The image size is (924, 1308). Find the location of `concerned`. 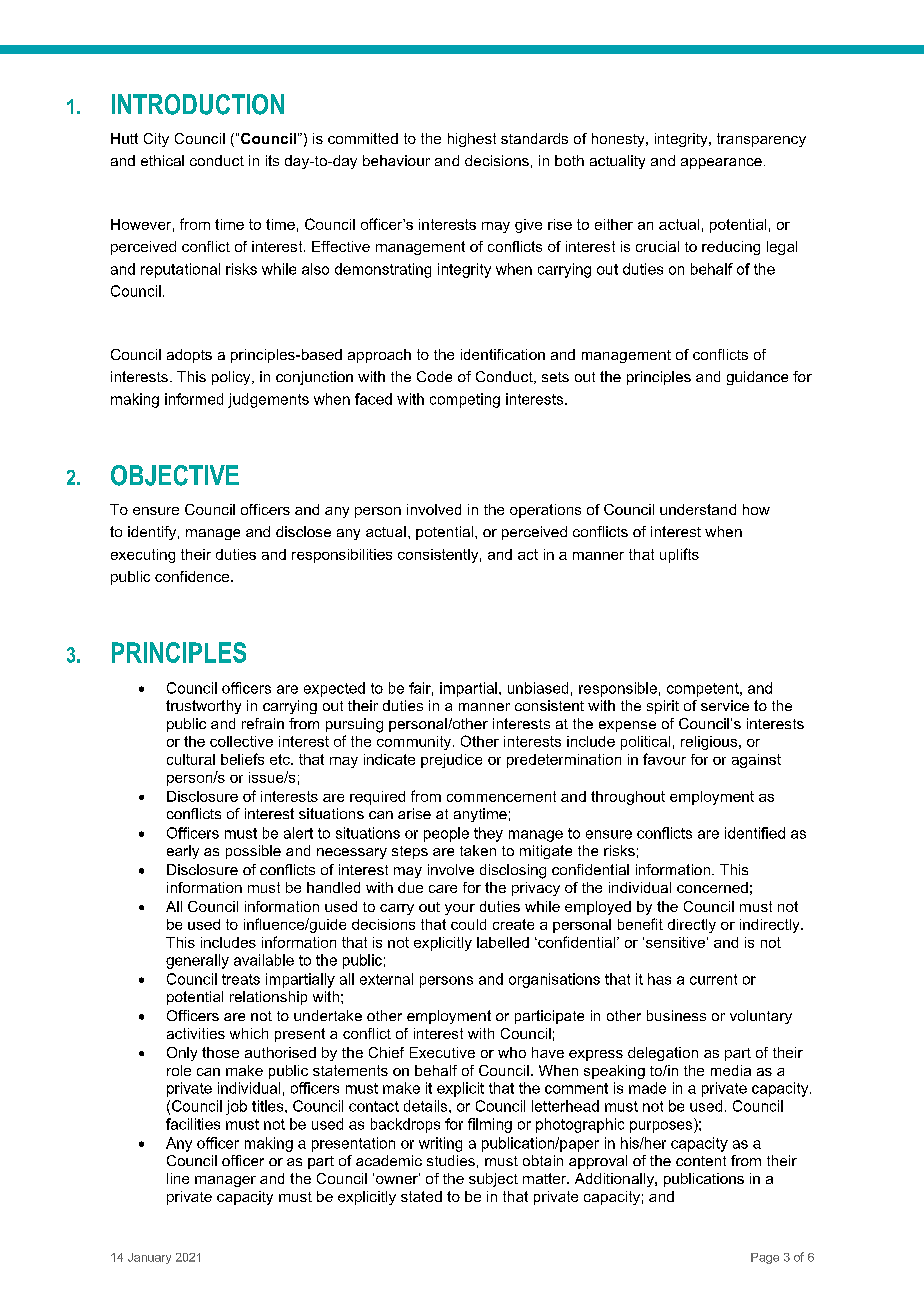

concerned is located at coordinates (712, 887).
